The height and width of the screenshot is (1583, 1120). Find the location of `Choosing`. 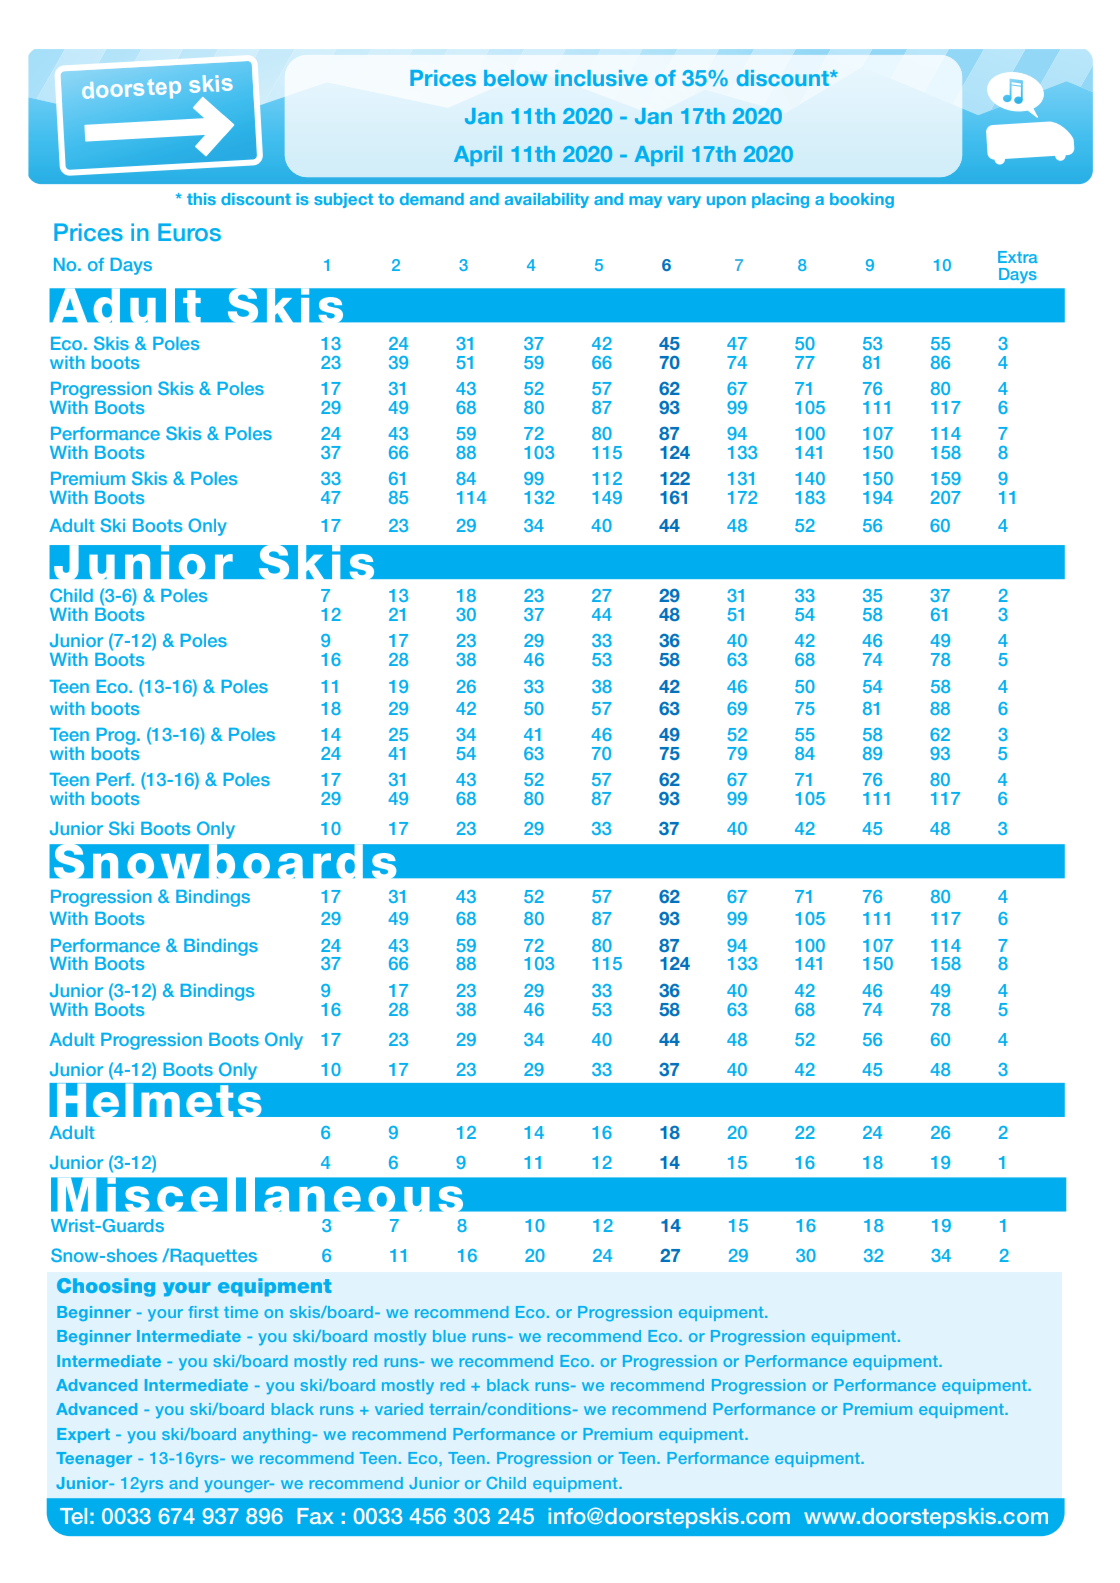

Choosing is located at coordinates (106, 1287).
